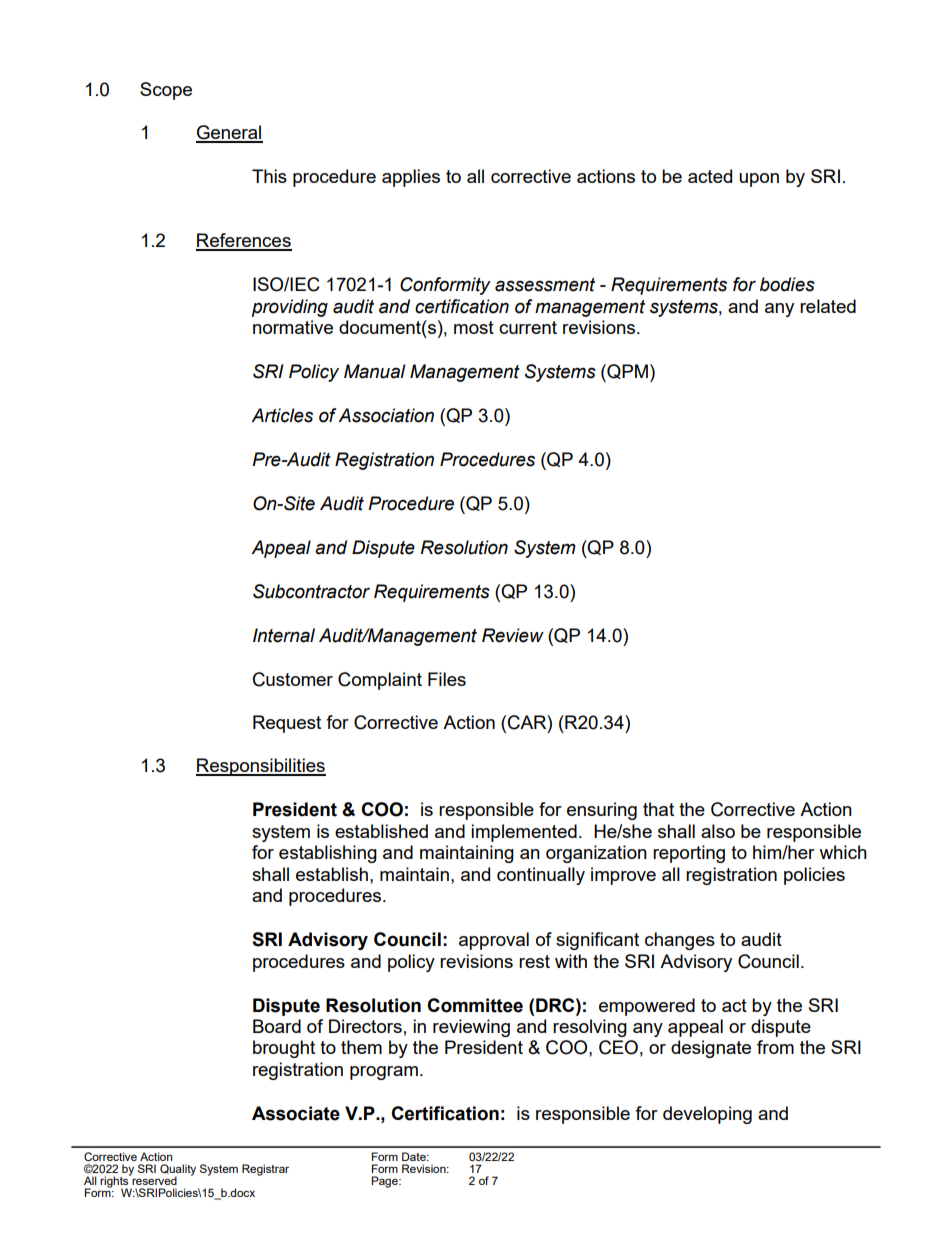 The height and width of the screenshot is (1233, 952). Describe the element at coordinates (265, 1170) in the screenshot. I see `Registrar` at that location.
